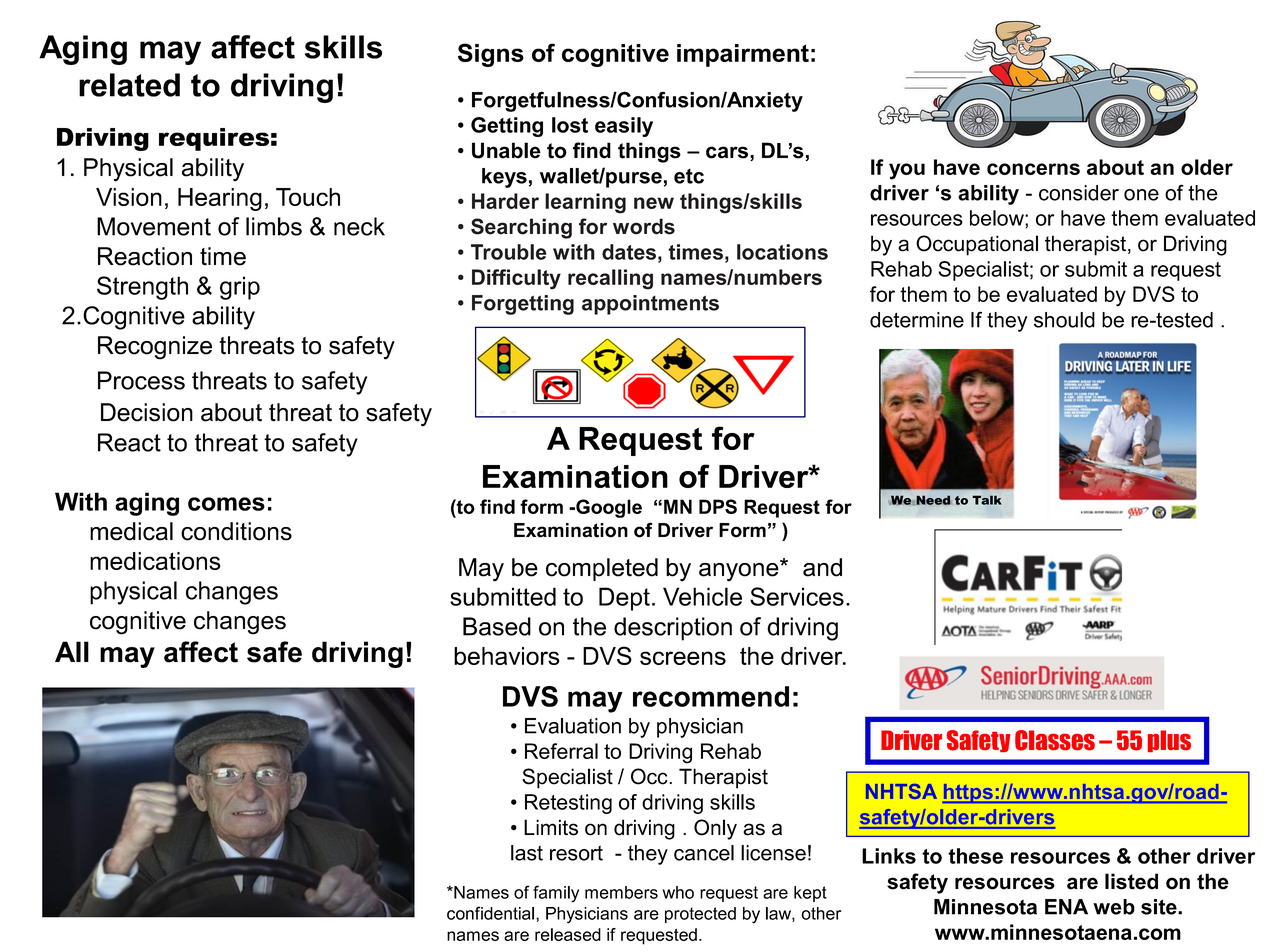  I want to click on related, so click(129, 85).
